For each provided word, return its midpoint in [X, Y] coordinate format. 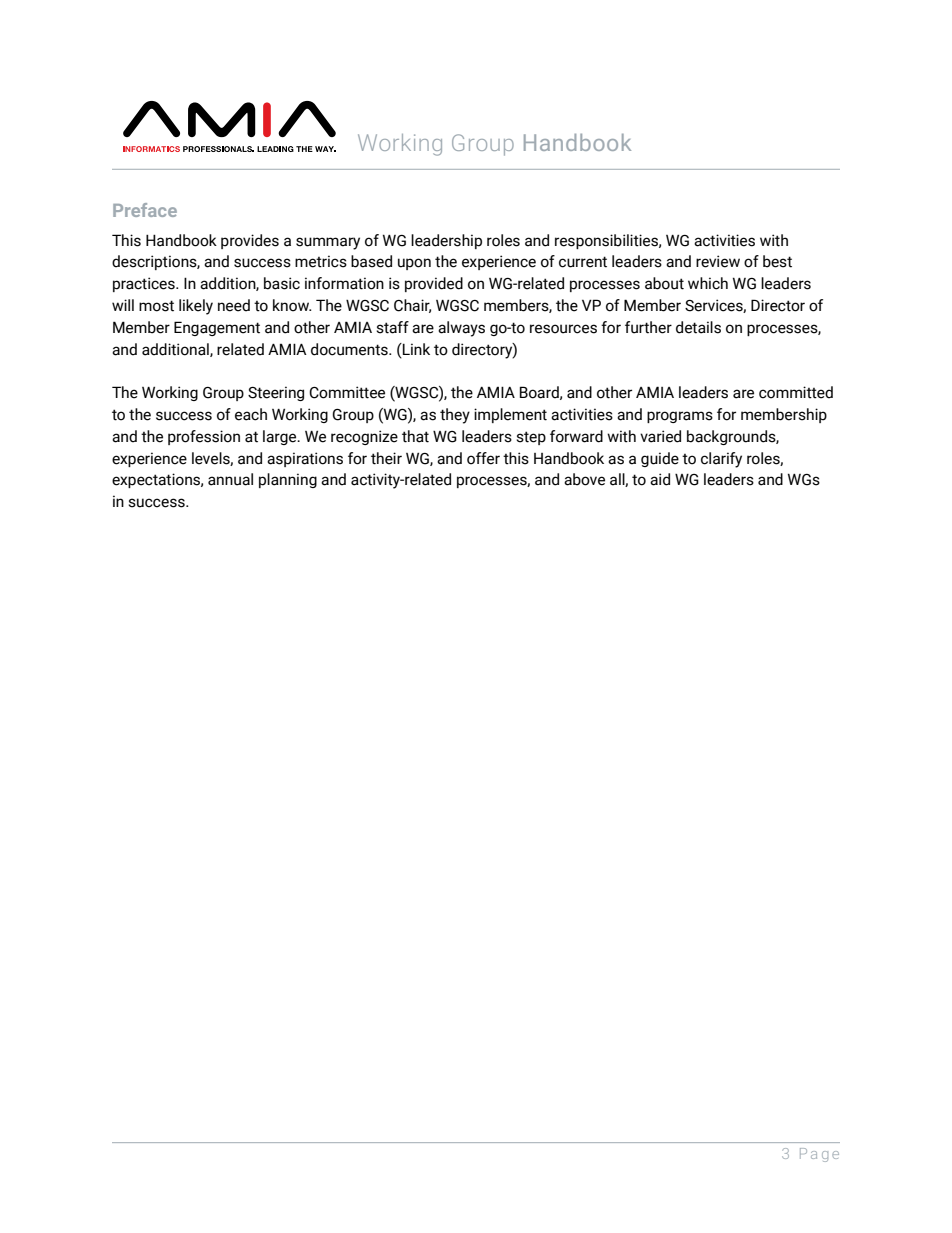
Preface [145, 210]
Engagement [217, 328]
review [718, 261]
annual [230, 479]
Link [415, 349]
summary [328, 243]
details [698, 327]
